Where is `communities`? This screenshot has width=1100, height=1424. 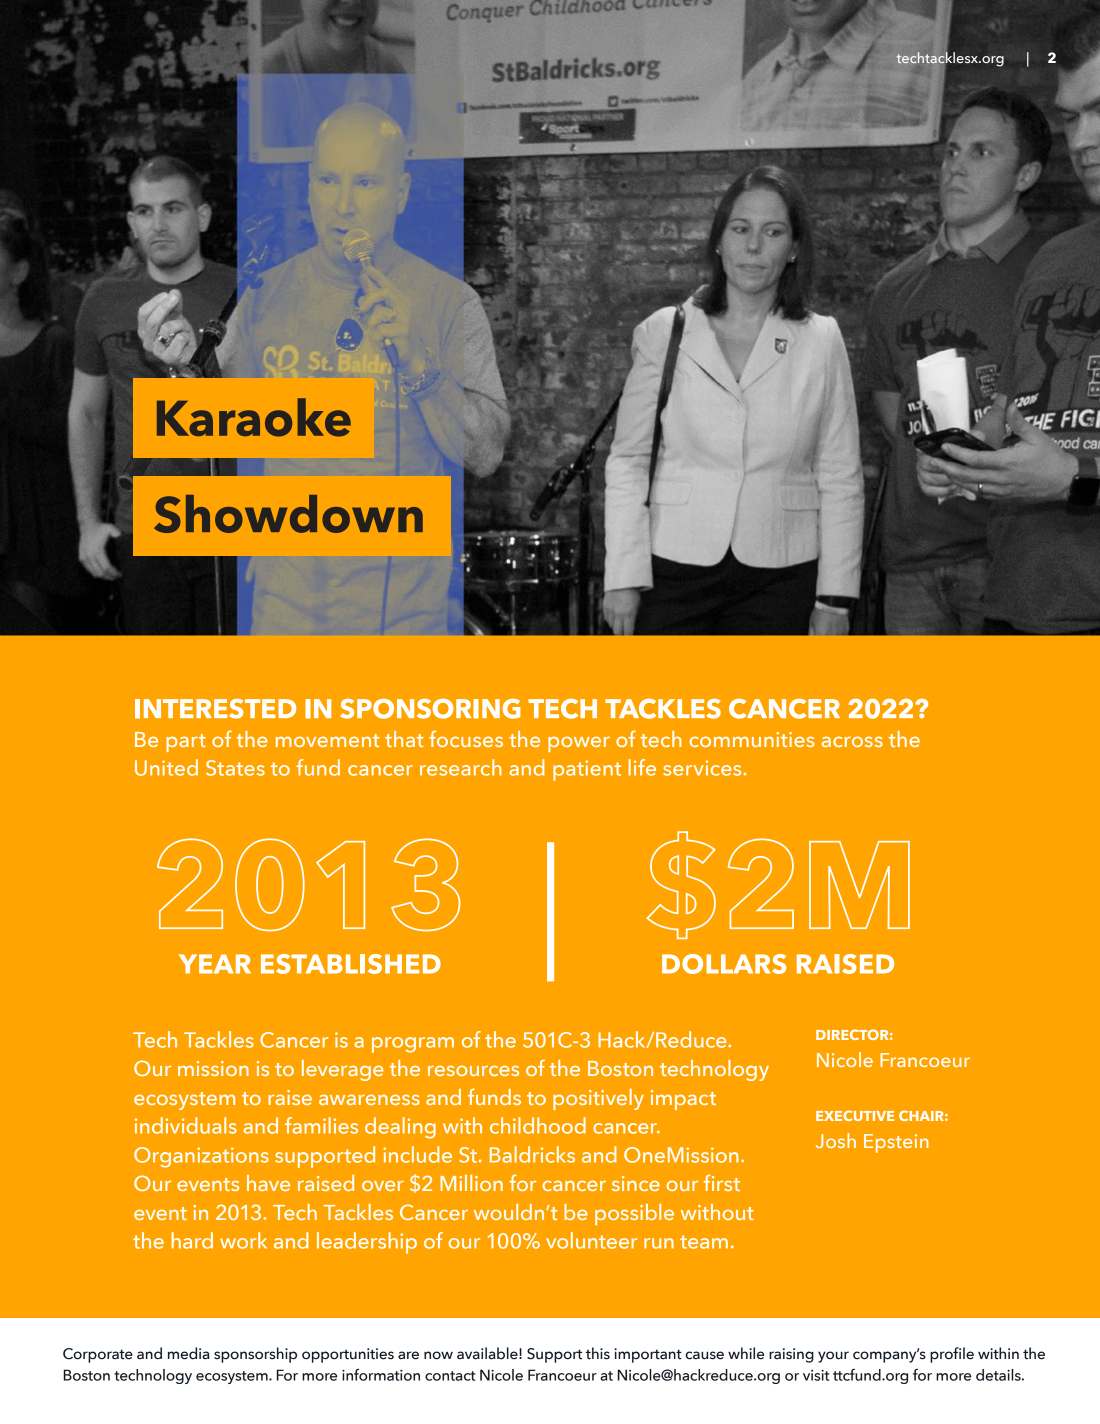
communities is located at coordinates (752, 739).
